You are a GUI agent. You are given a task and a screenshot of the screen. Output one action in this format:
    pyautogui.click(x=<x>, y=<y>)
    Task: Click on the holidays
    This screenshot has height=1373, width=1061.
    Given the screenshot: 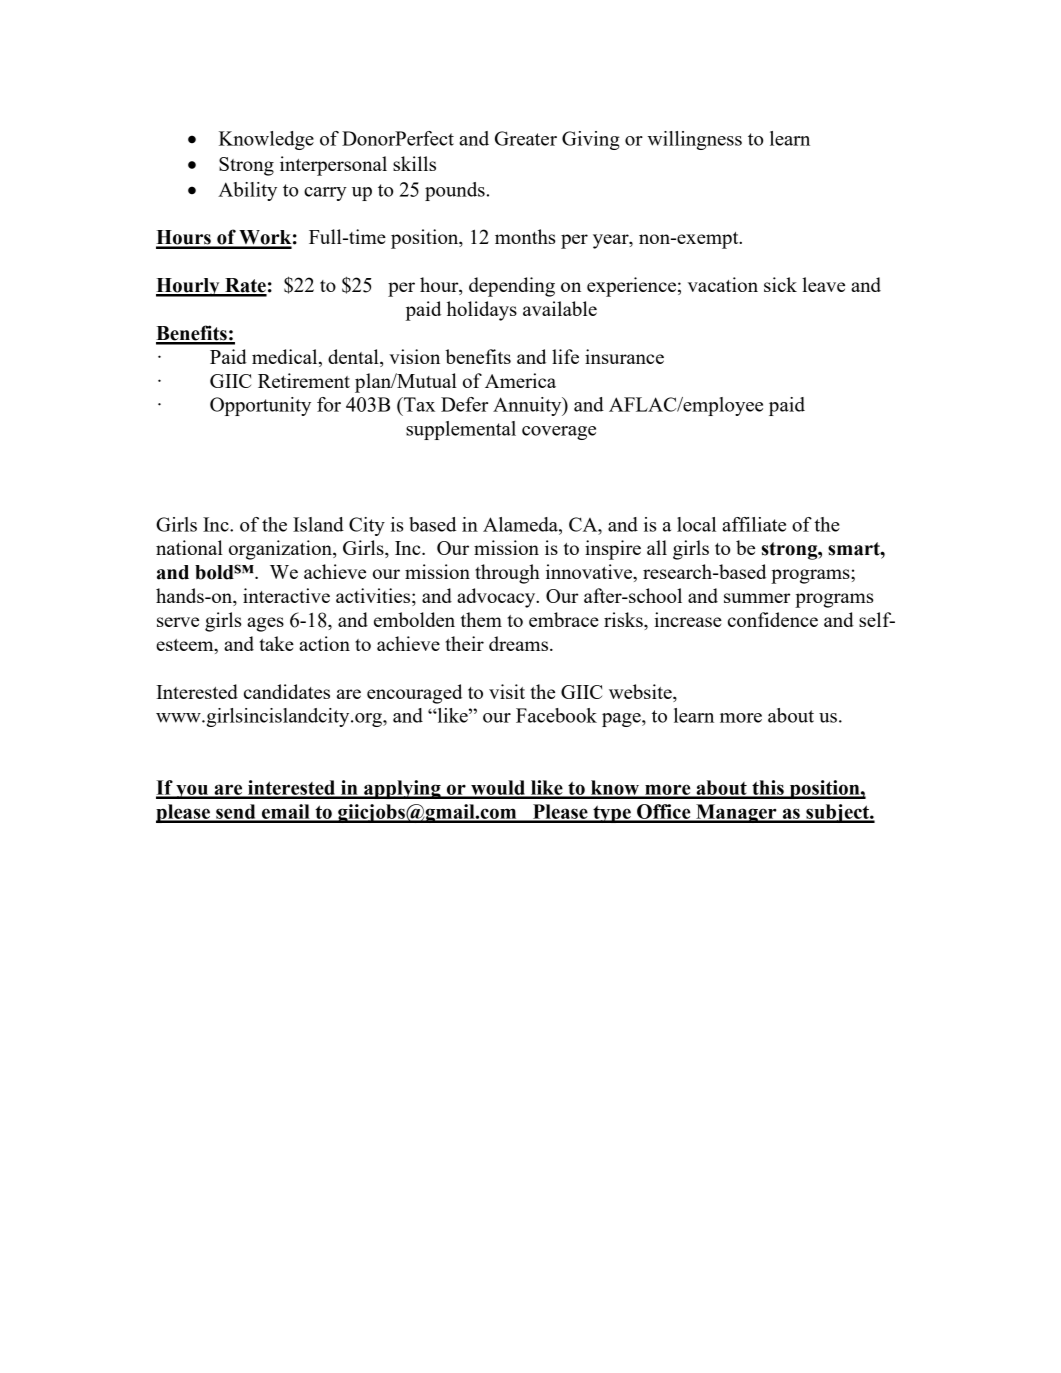 What is the action you would take?
    pyautogui.click(x=482, y=311)
